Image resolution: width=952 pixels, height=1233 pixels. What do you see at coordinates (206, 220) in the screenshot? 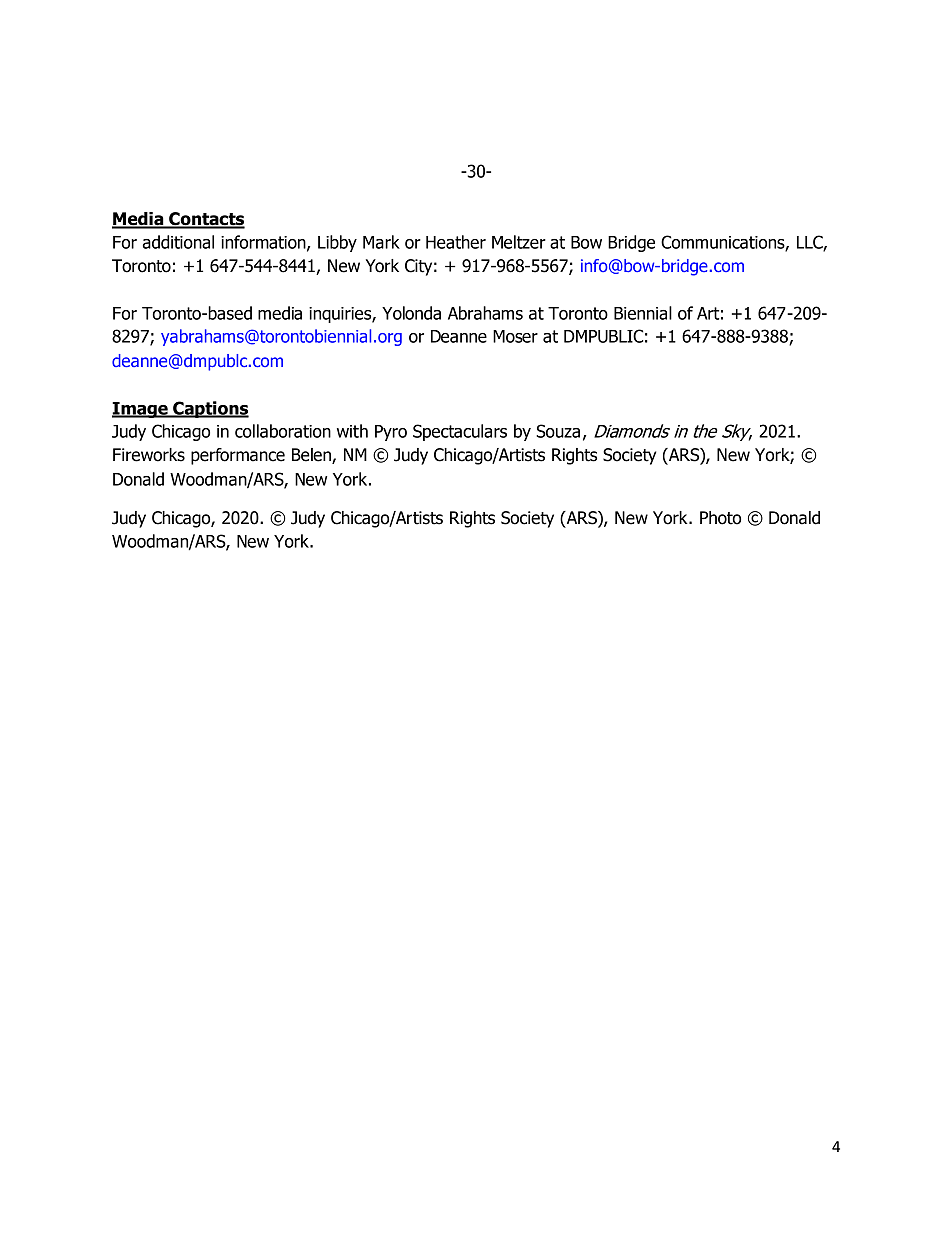
I see `Contacts` at bounding box center [206, 220].
